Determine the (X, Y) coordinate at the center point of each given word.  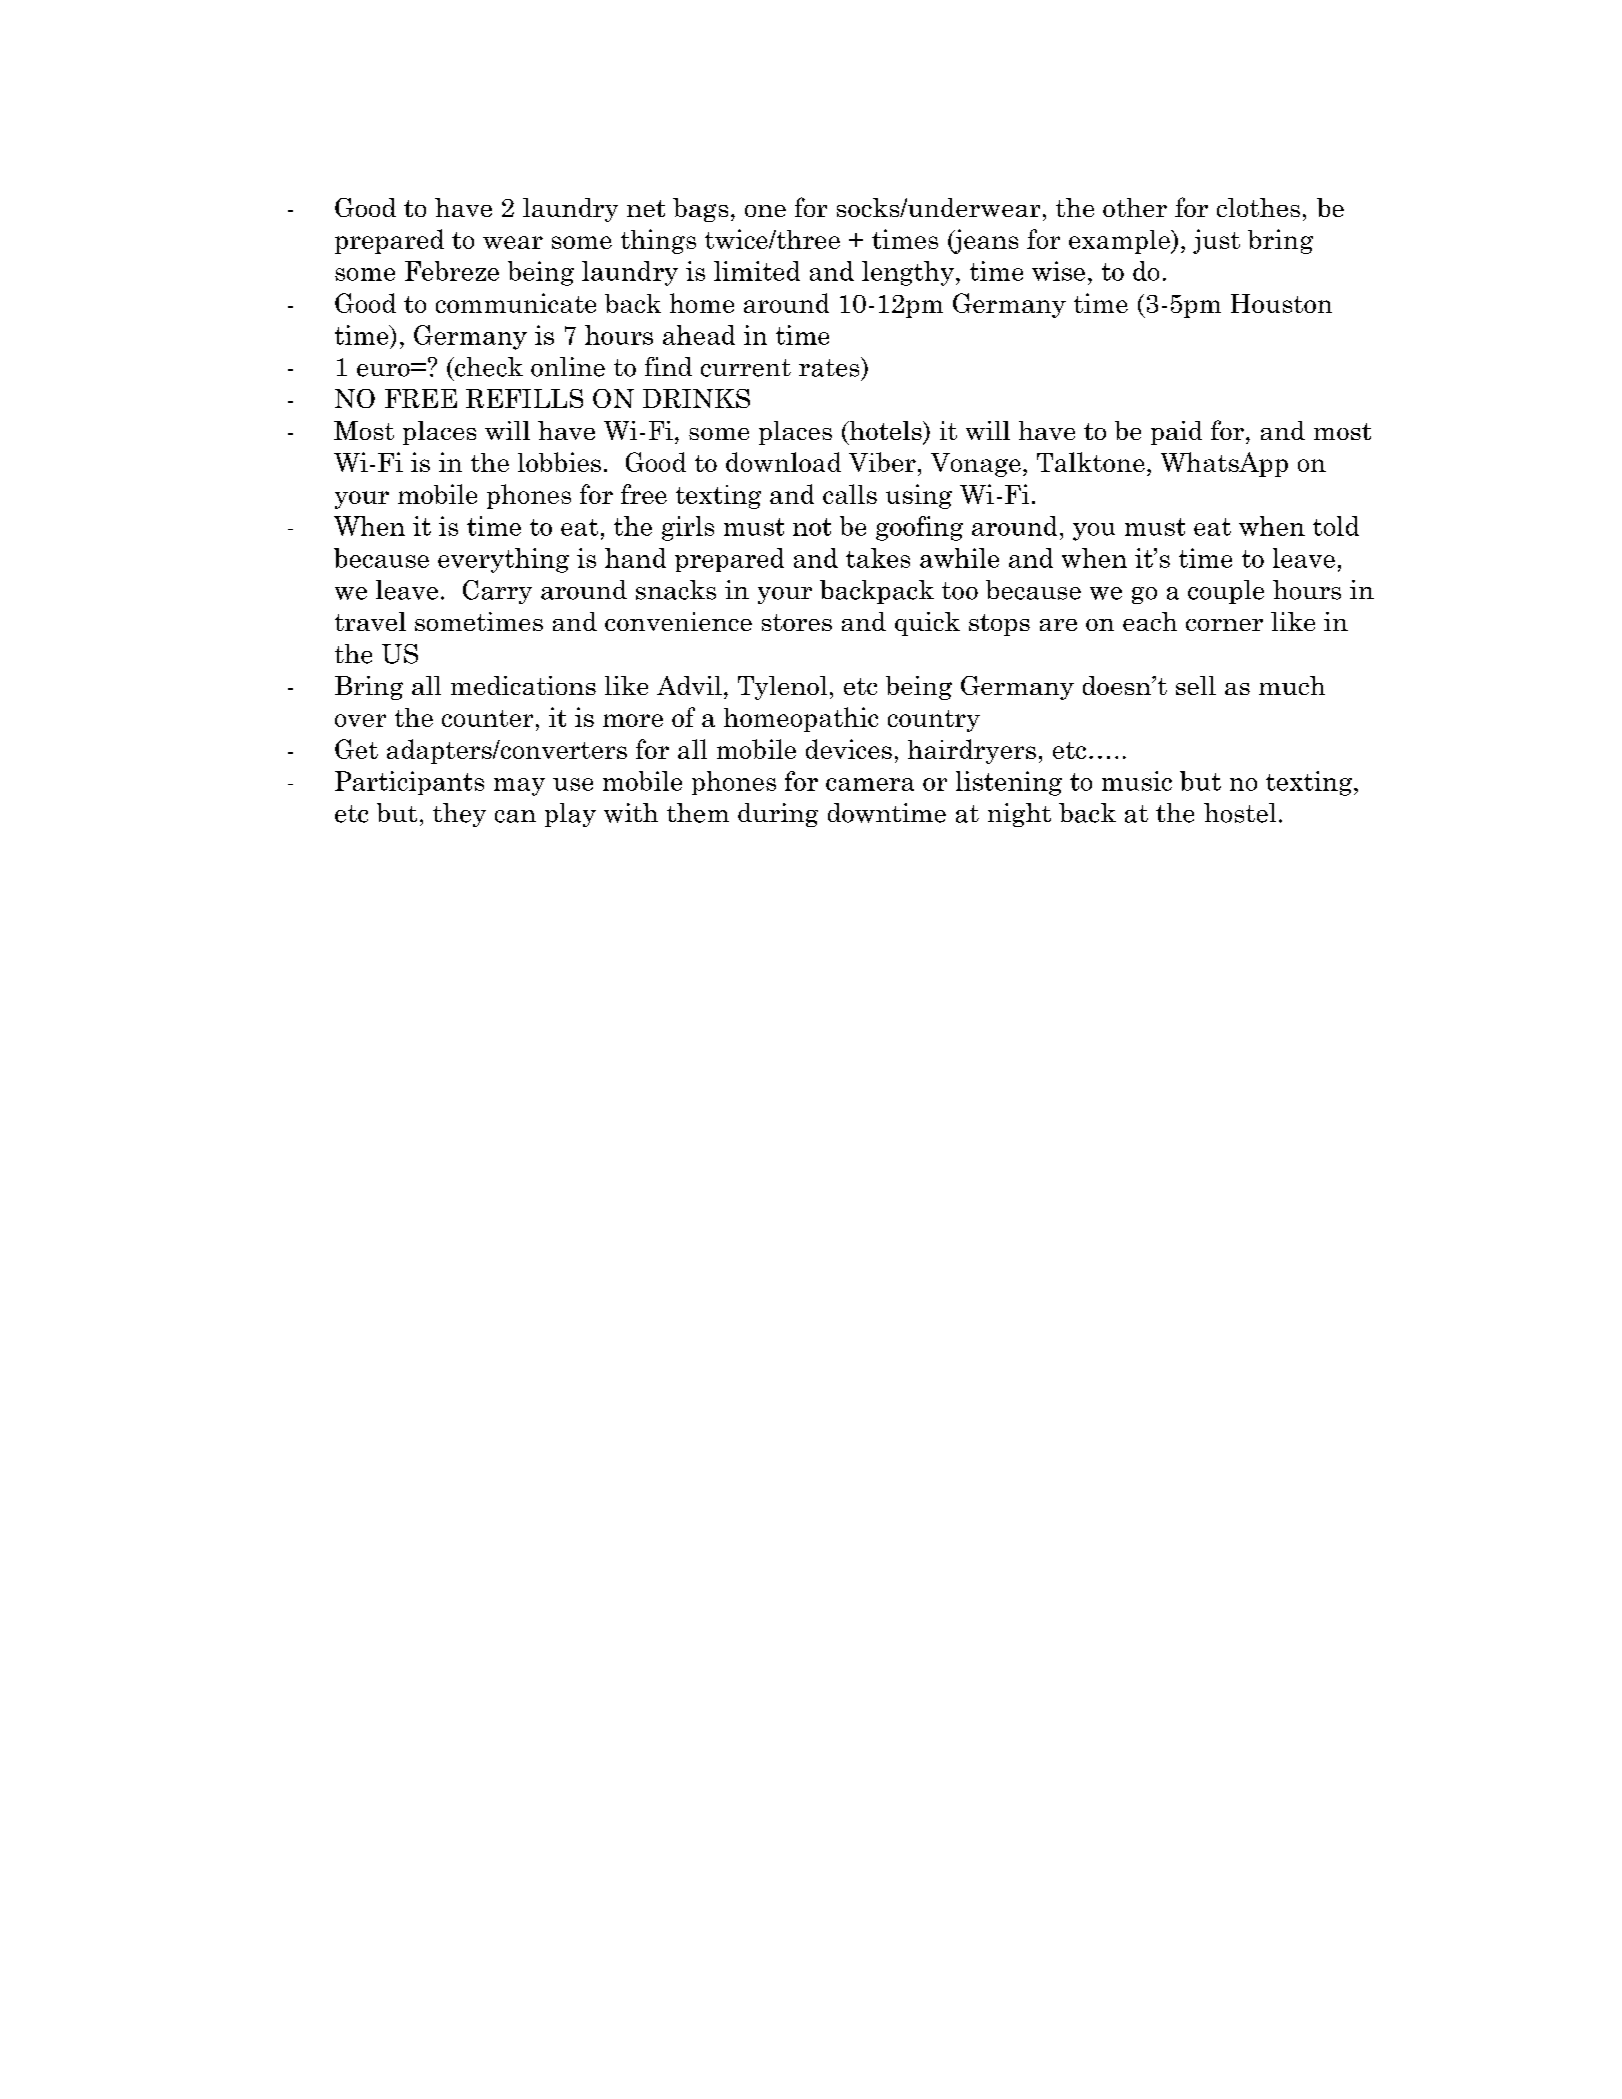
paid (1176, 433)
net (646, 208)
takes (878, 558)
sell (1196, 685)
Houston (1281, 303)
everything (503, 560)
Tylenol (782, 688)
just (1216, 241)
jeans (985, 241)
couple (1226, 592)
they (459, 815)
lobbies (559, 462)
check (488, 367)
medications (523, 685)
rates (830, 367)
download (783, 462)
